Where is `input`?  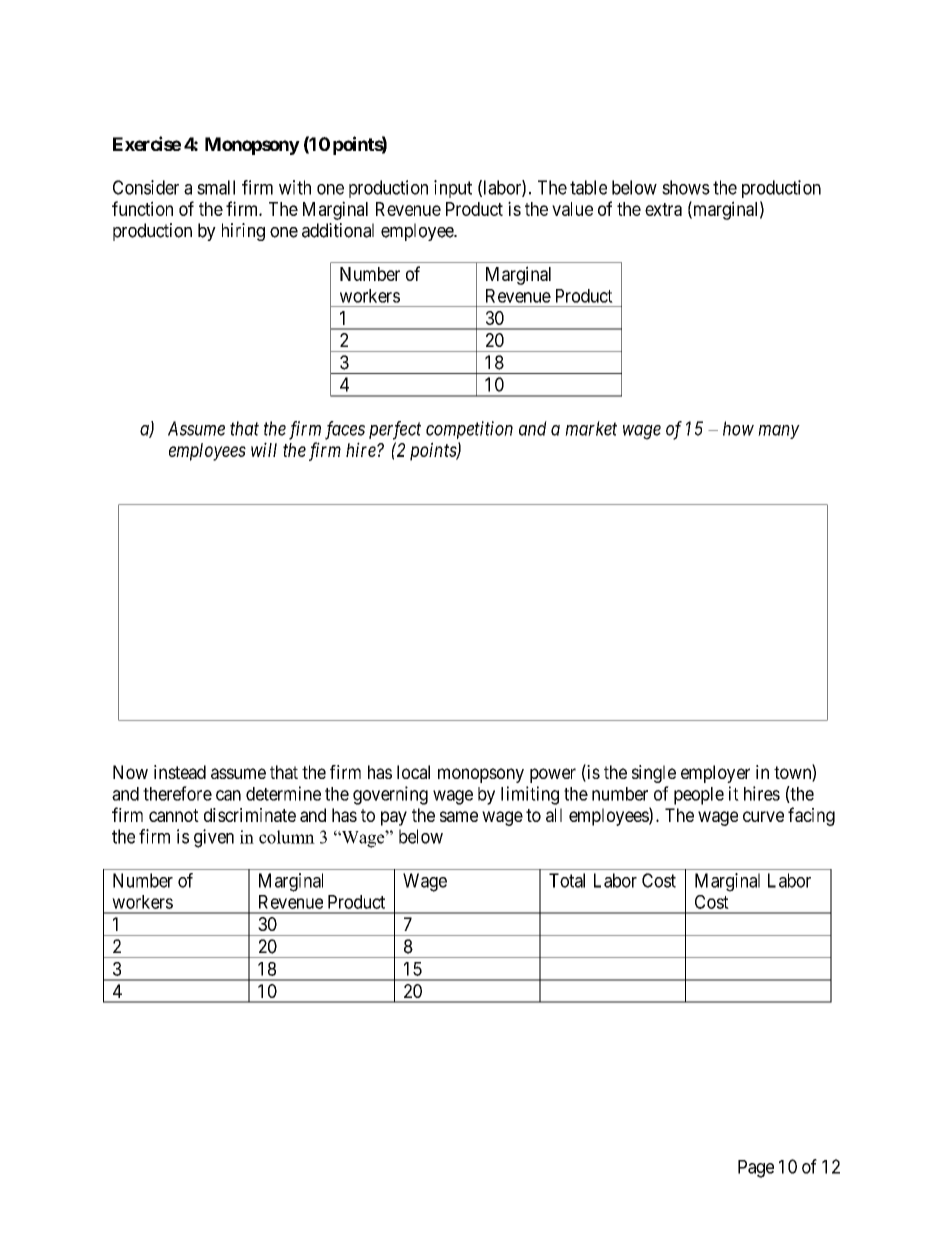
input is located at coordinates (453, 189).
